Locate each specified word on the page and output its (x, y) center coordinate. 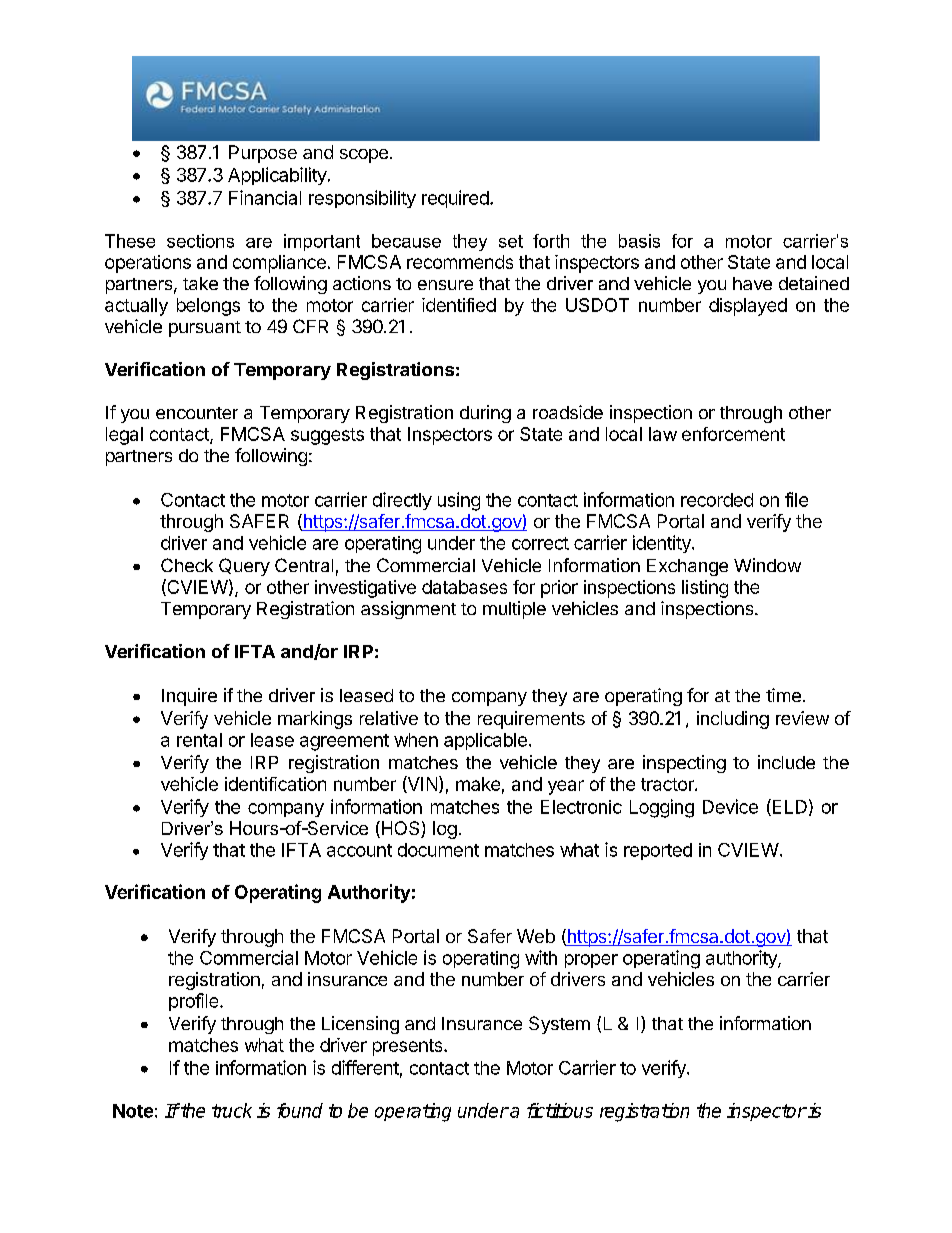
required (456, 199)
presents (409, 1047)
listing (705, 589)
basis (639, 241)
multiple (514, 610)
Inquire (189, 697)
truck (232, 1110)
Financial (265, 197)
